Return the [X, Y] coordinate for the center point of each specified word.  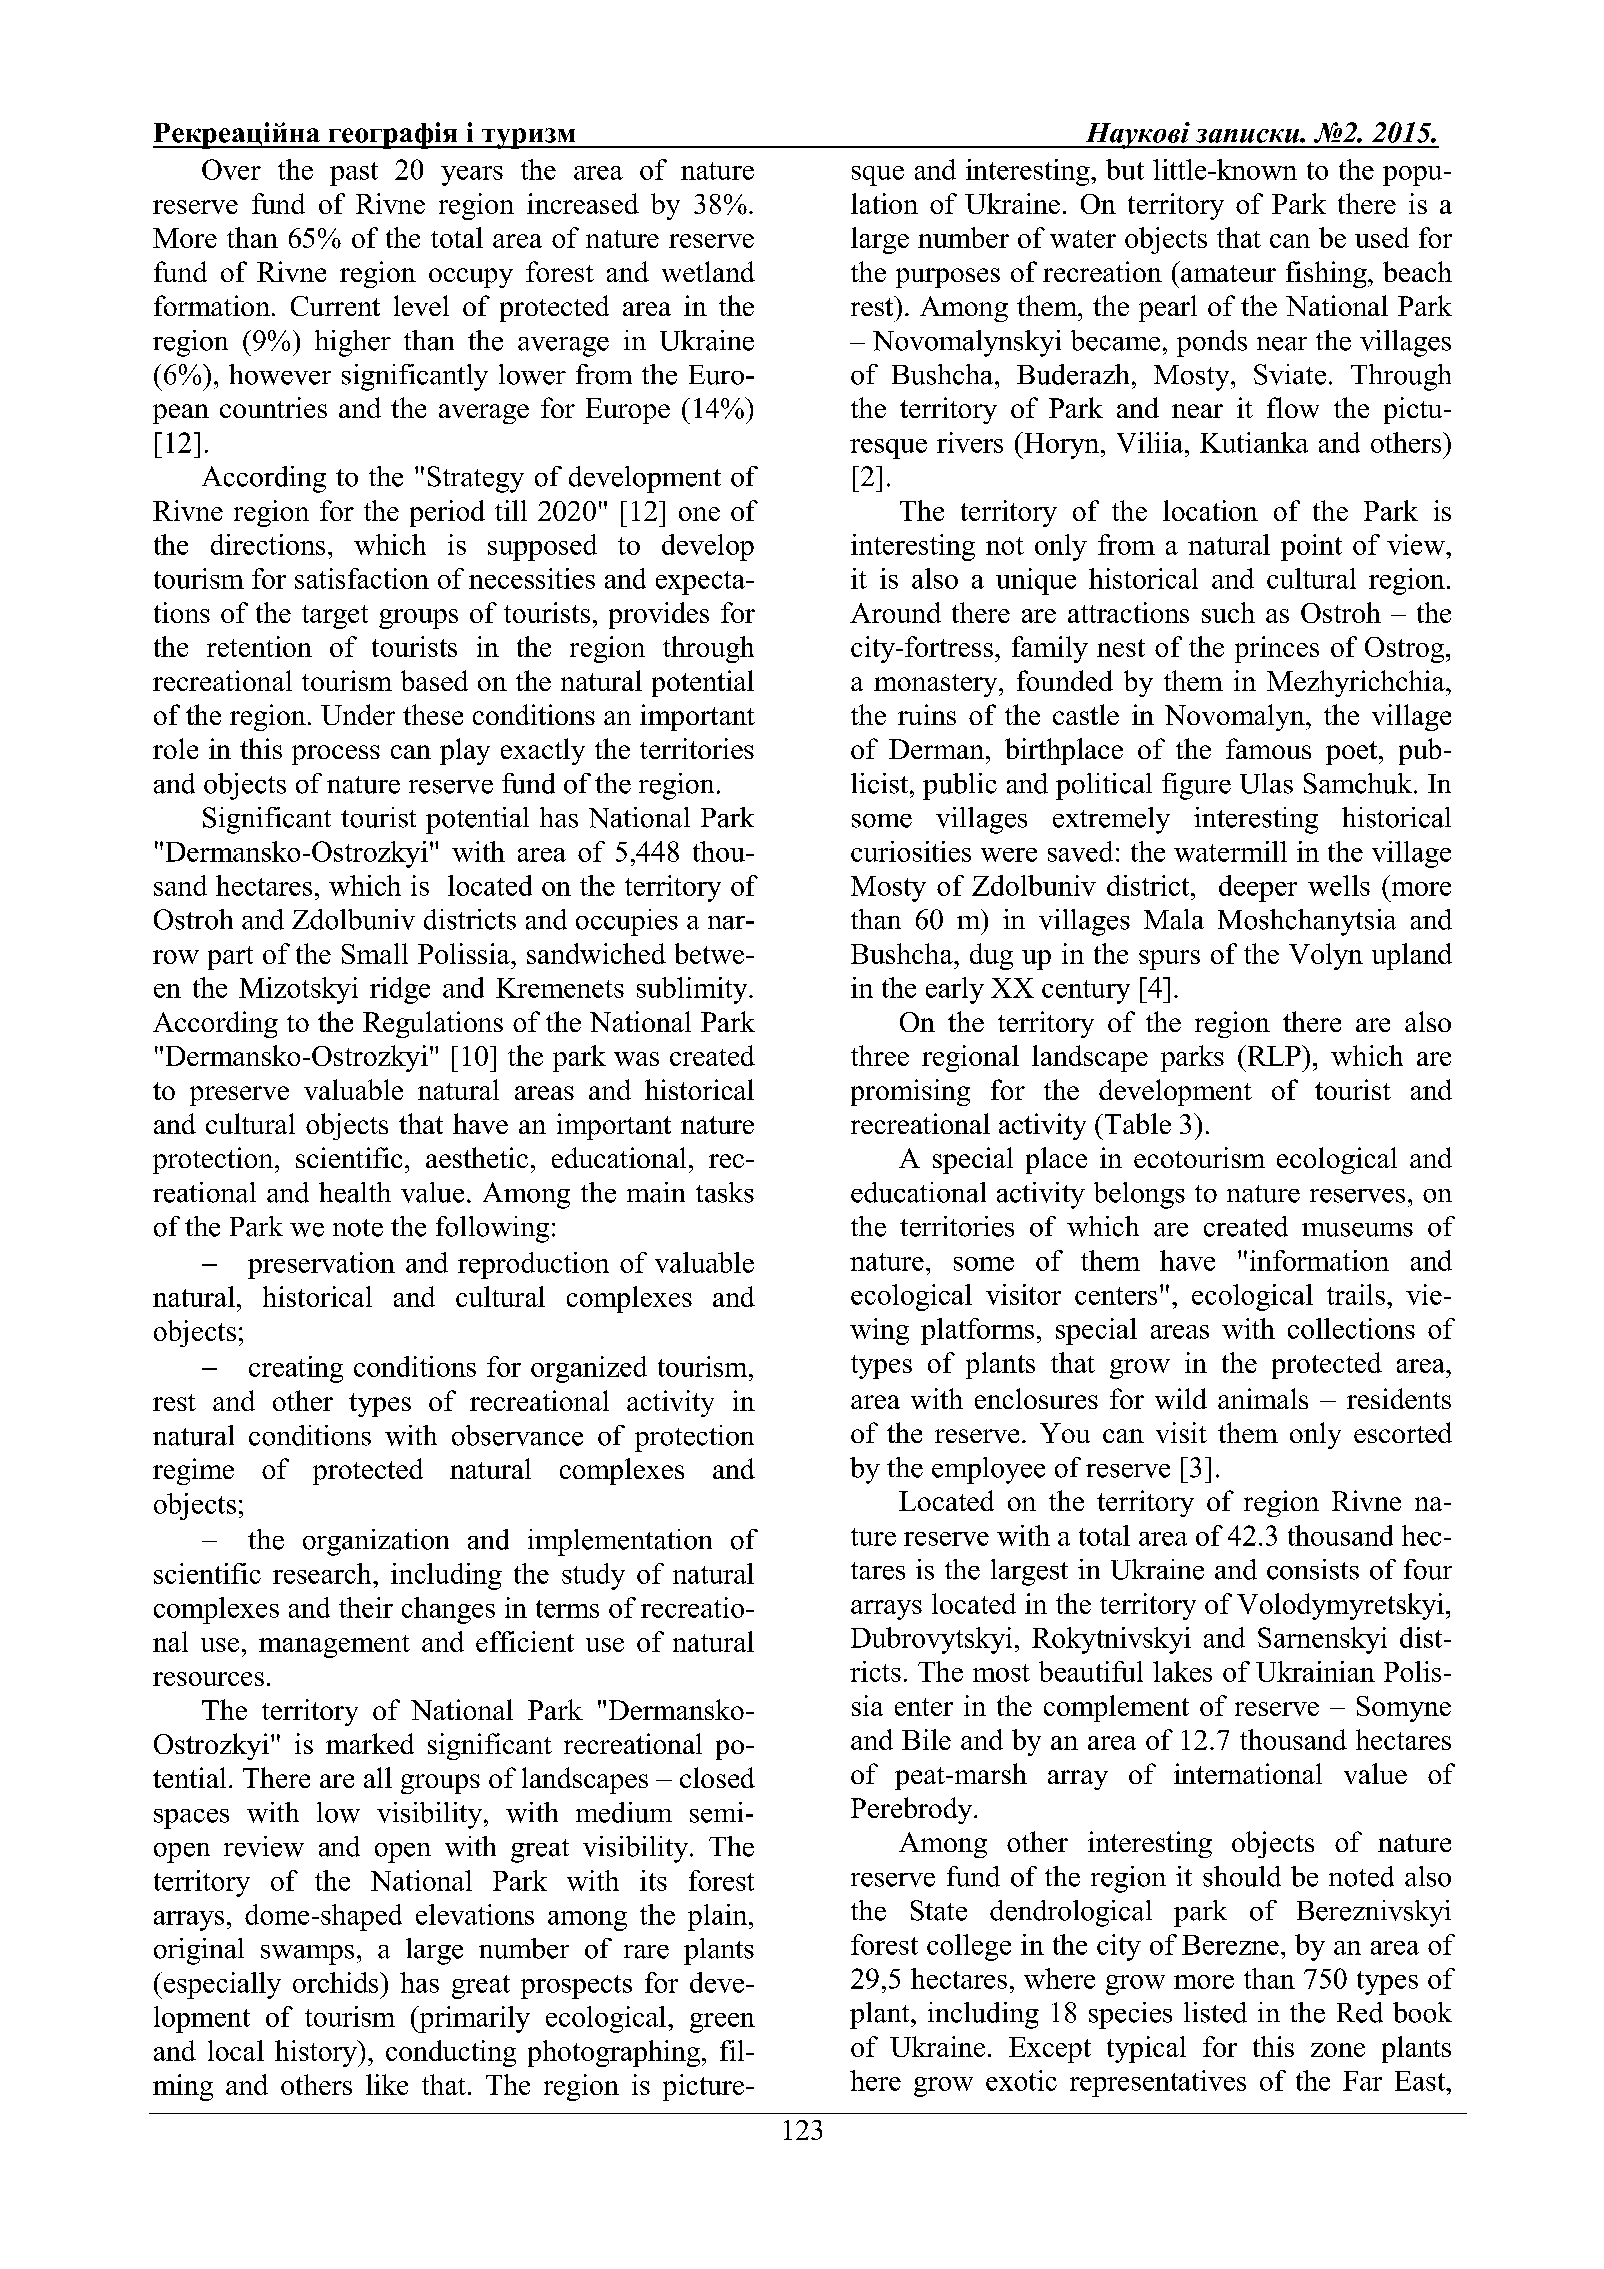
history [317, 2053]
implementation [620, 1542]
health [355, 1192]
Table [1136, 1123]
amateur [1228, 273]
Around [895, 612]
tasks [725, 1192]
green [722, 2023]
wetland [708, 271]
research [323, 1573]
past [354, 174]
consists [1313, 1569]
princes [1277, 649]
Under [358, 714]
